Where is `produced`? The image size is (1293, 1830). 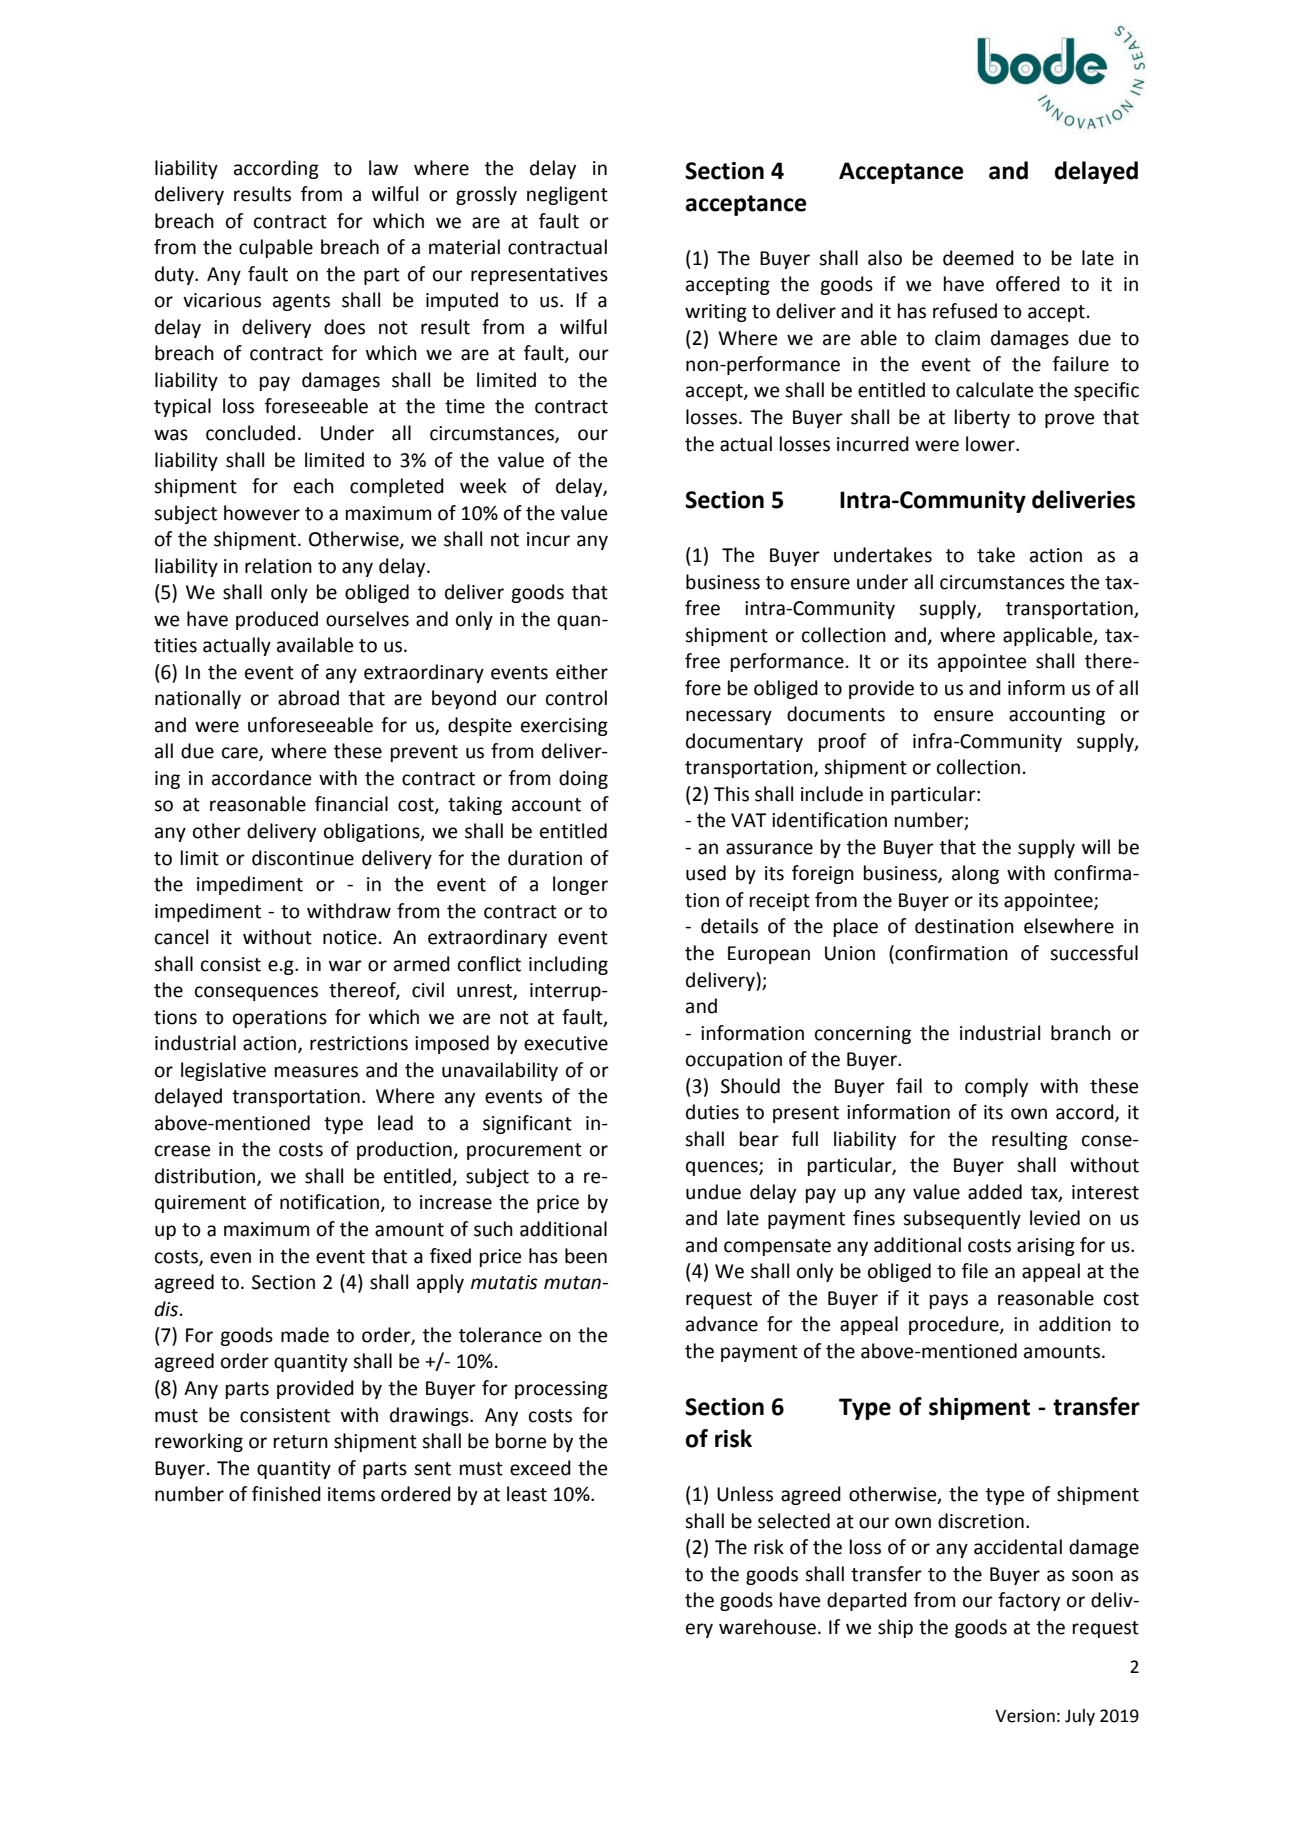 produced is located at coordinates (277, 620).
